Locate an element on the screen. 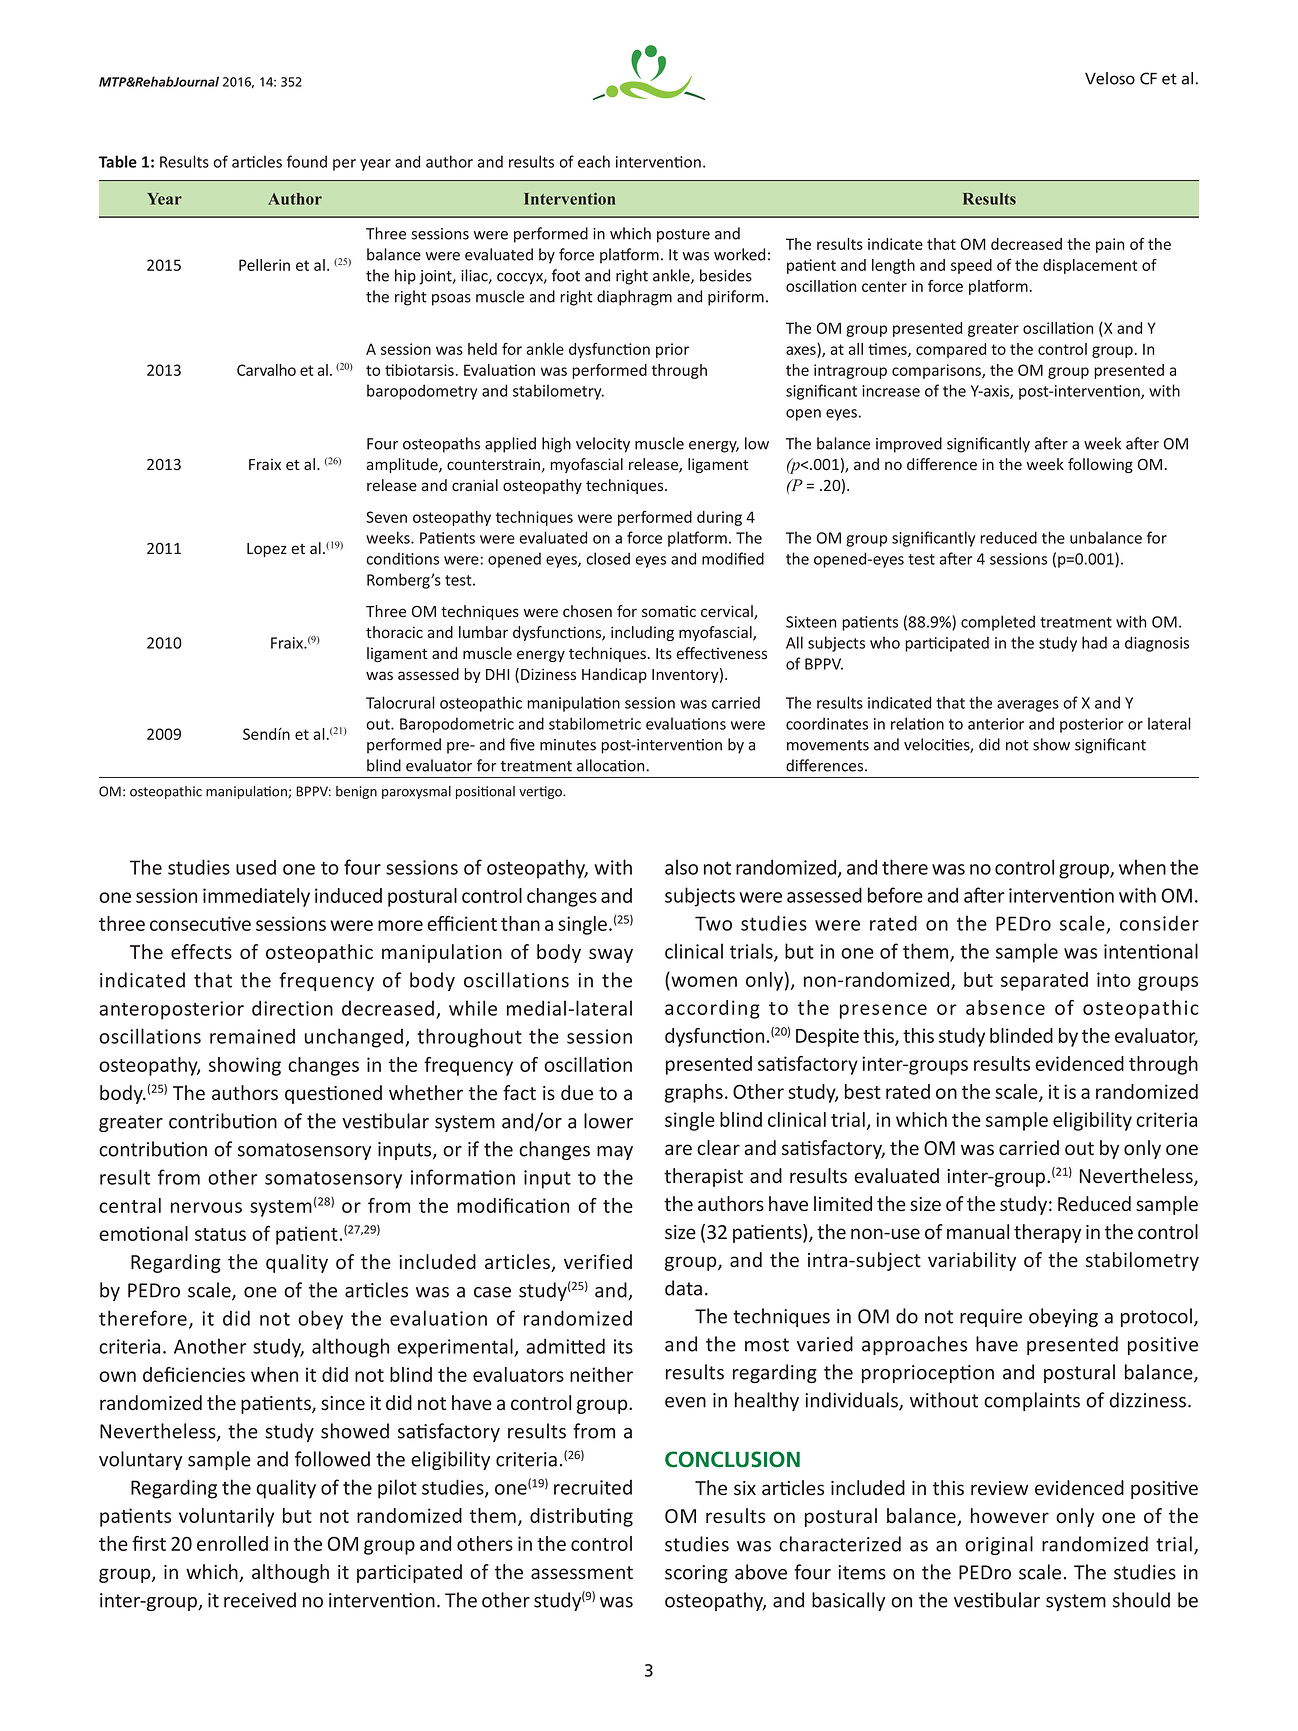 The width and height of the screenshot is (1298, 1731). nervous is located at coordinates (206, 1207).
